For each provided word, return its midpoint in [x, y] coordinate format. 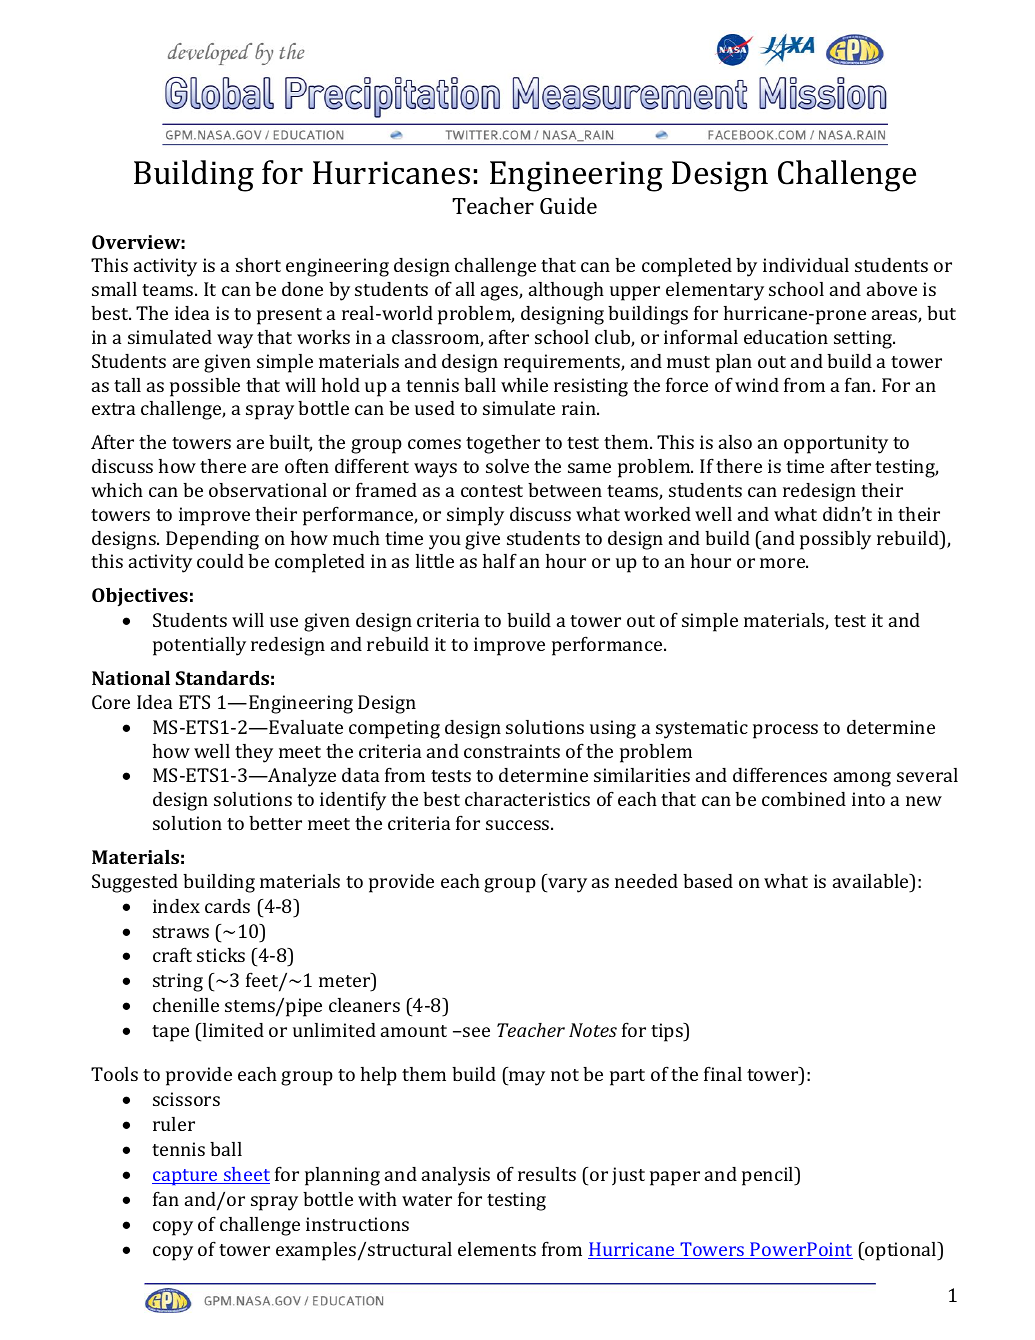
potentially [199, 646]
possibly [835, 540]
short [258, 265]
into [868, 799]
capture [186, 1177]
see [475, 1032]
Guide [568, 205]
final [723, 1073]
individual [806, 265]
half [500, 560]
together [503, 444]
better [275, 823]
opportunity [836, 444]
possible [205, 387]
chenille [186, 1005]
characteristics [527, 799]
